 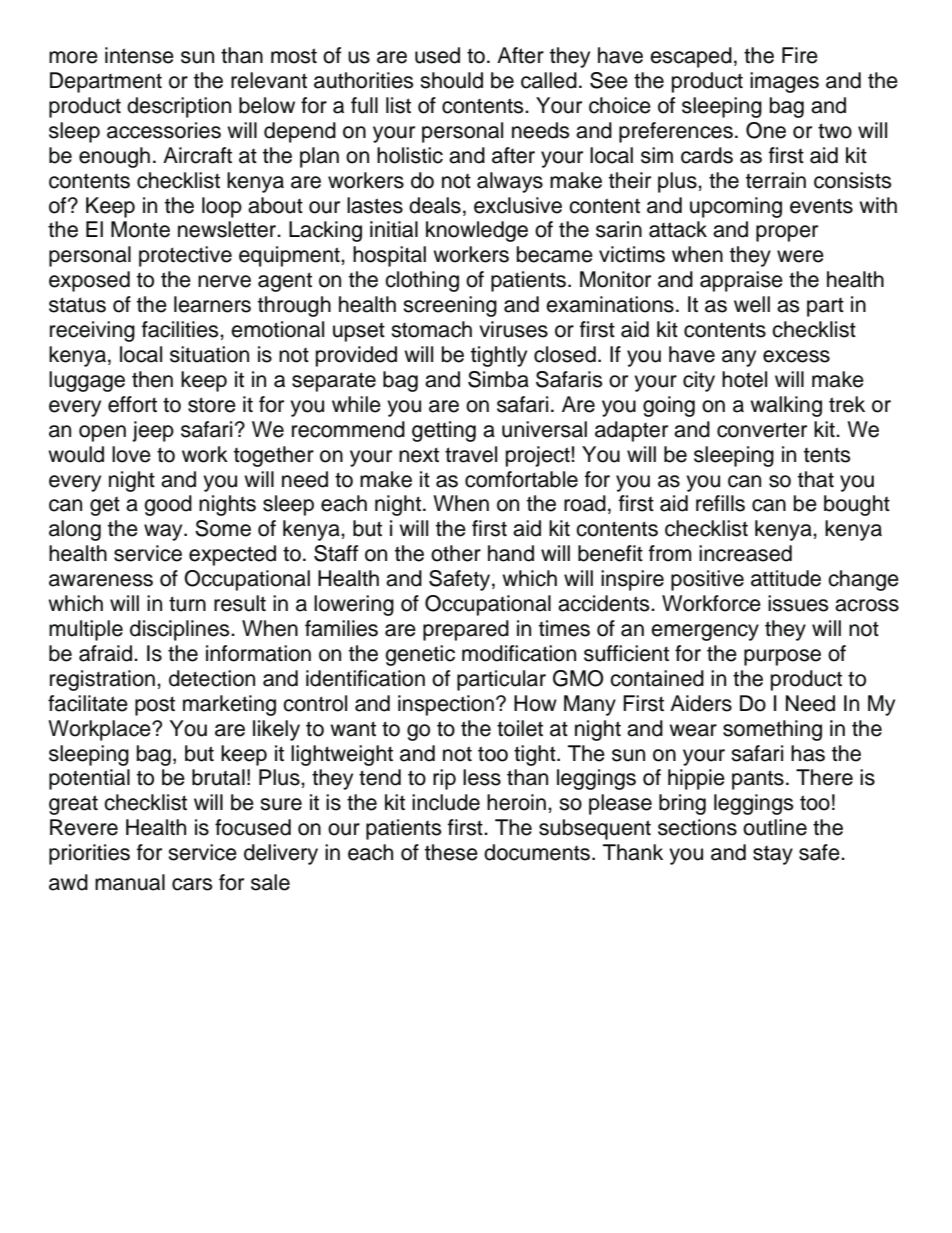 I want to click on images, so click(x=784, y=82).
